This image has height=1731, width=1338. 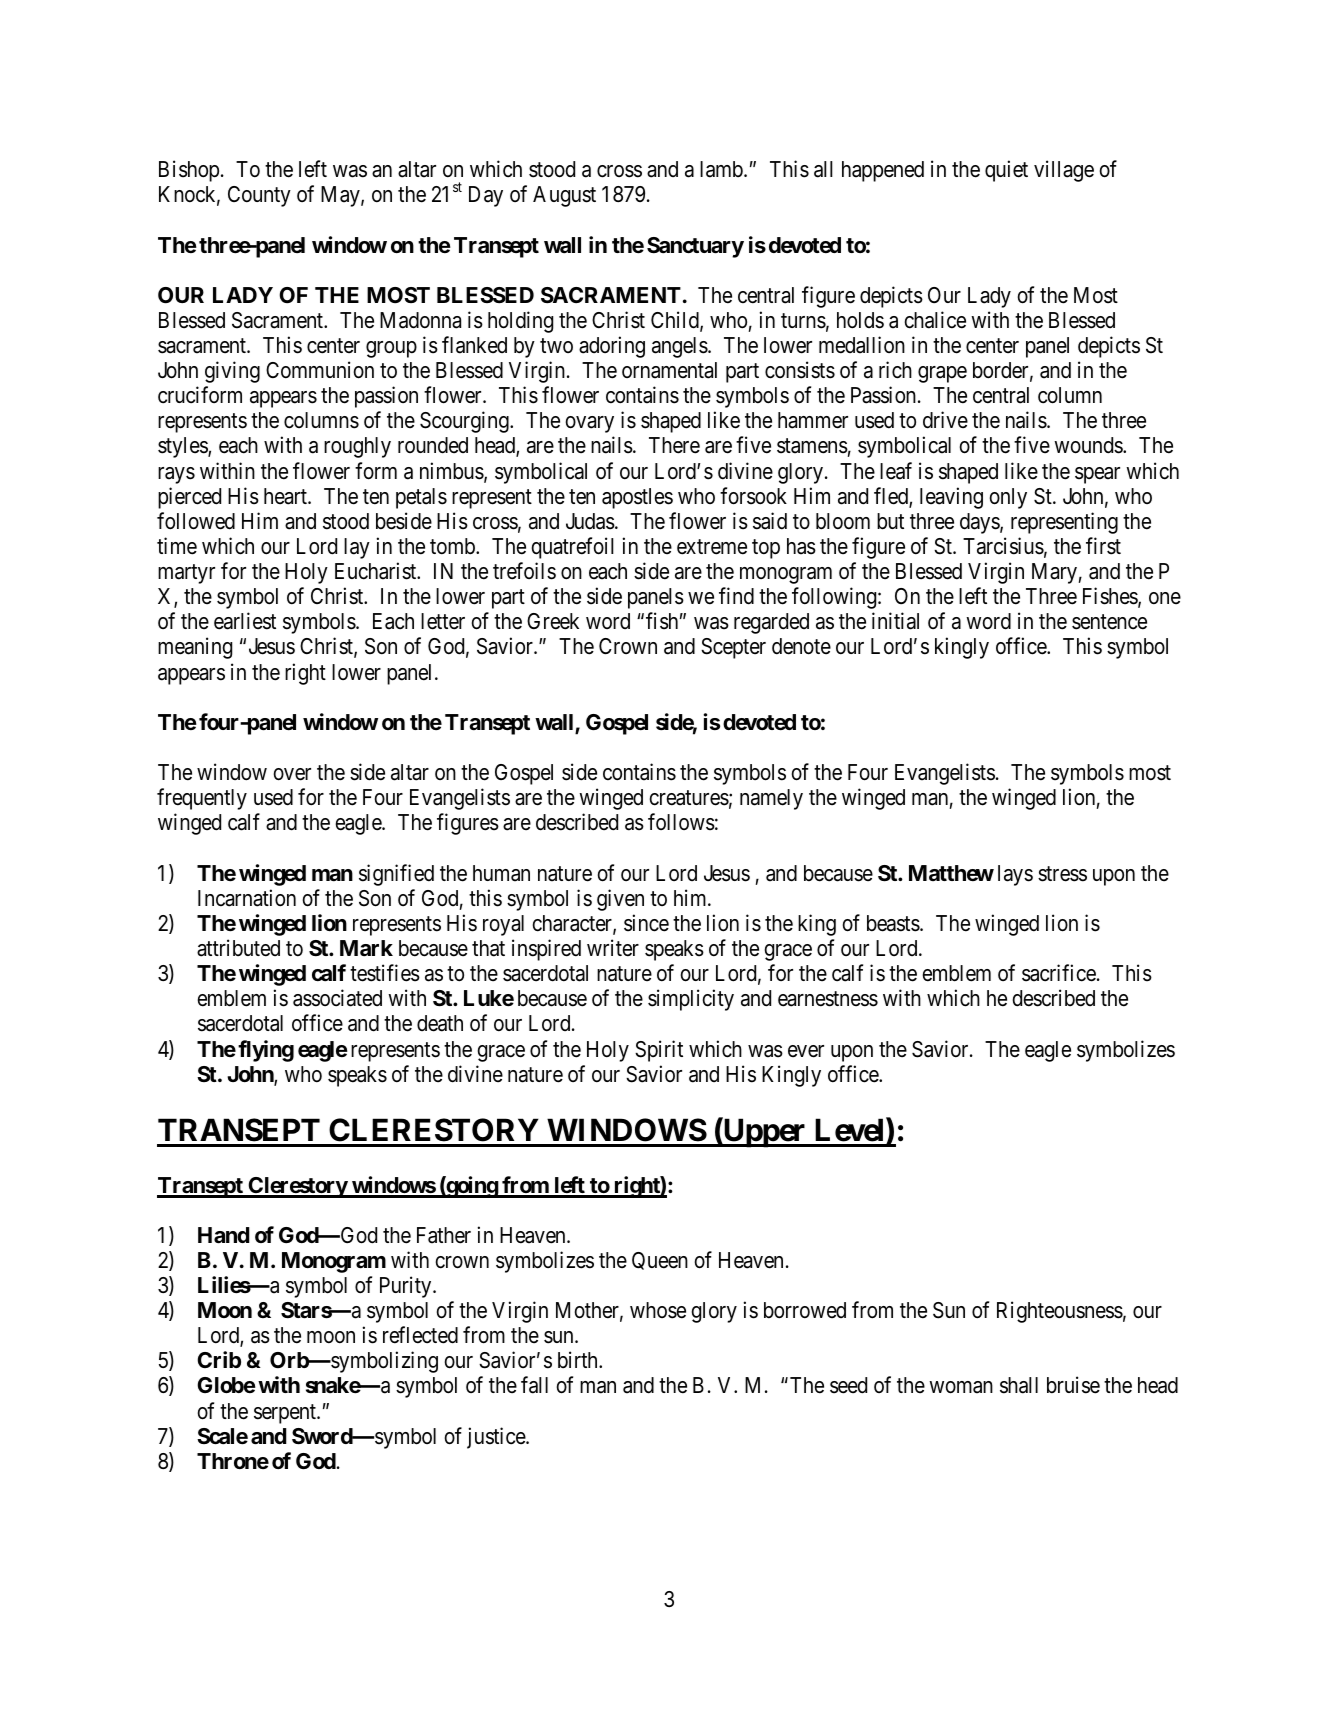 What do you see at coordinates (695, 247) in the image?
I see `Sanctuary` at bounding box center [695, 247].
